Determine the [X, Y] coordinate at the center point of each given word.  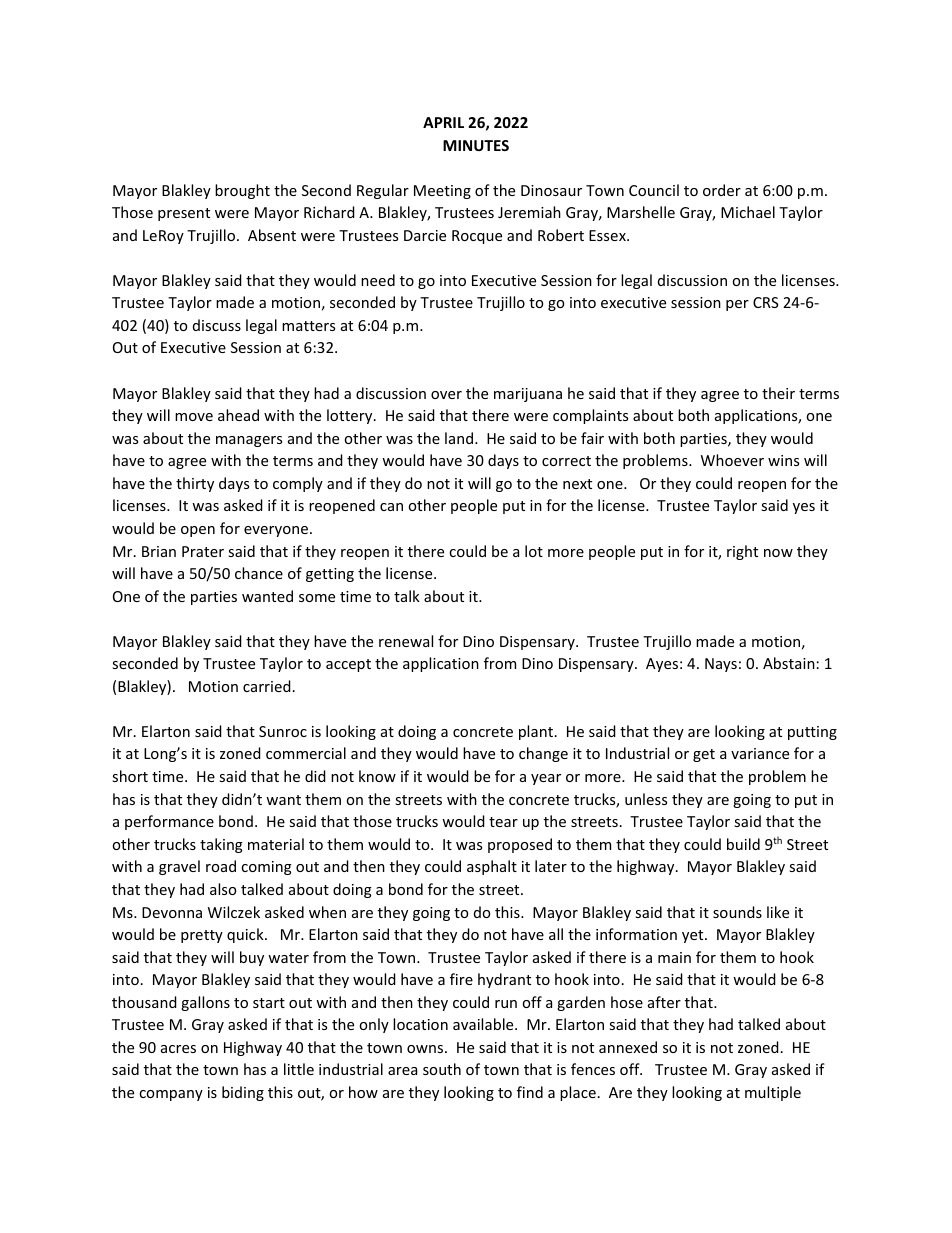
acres [178, 1049]
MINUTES [476, 145]
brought [242, 191]
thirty [195, 484]
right [742, 552]
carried [267, 686]
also [223, 889]
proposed [520, 845]
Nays [721, 665]
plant [537, 732]
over [446, 395]
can [391, 507]
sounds [737, 912]
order [722, 190]
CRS [765, 302]
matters [308, 326]
